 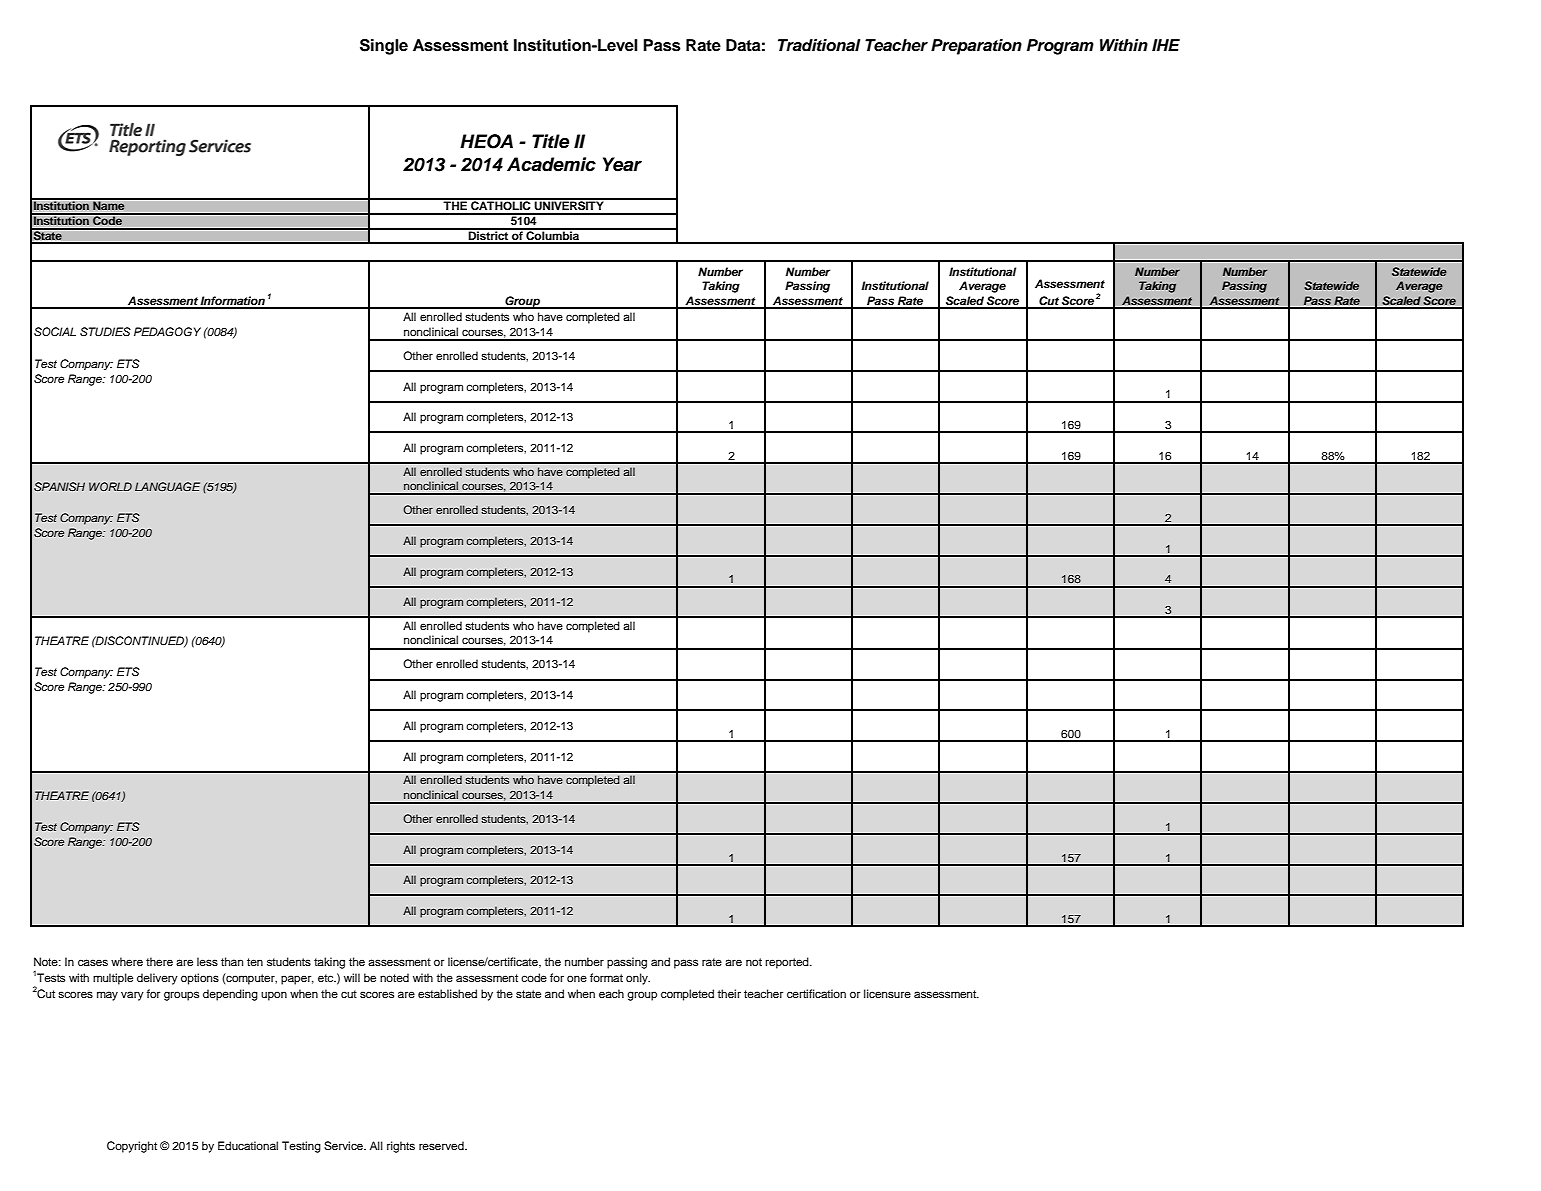 What do you see at coordinates (887, 993) in the screenshot?
I see `licensure` at bounding box center [887, 993].
